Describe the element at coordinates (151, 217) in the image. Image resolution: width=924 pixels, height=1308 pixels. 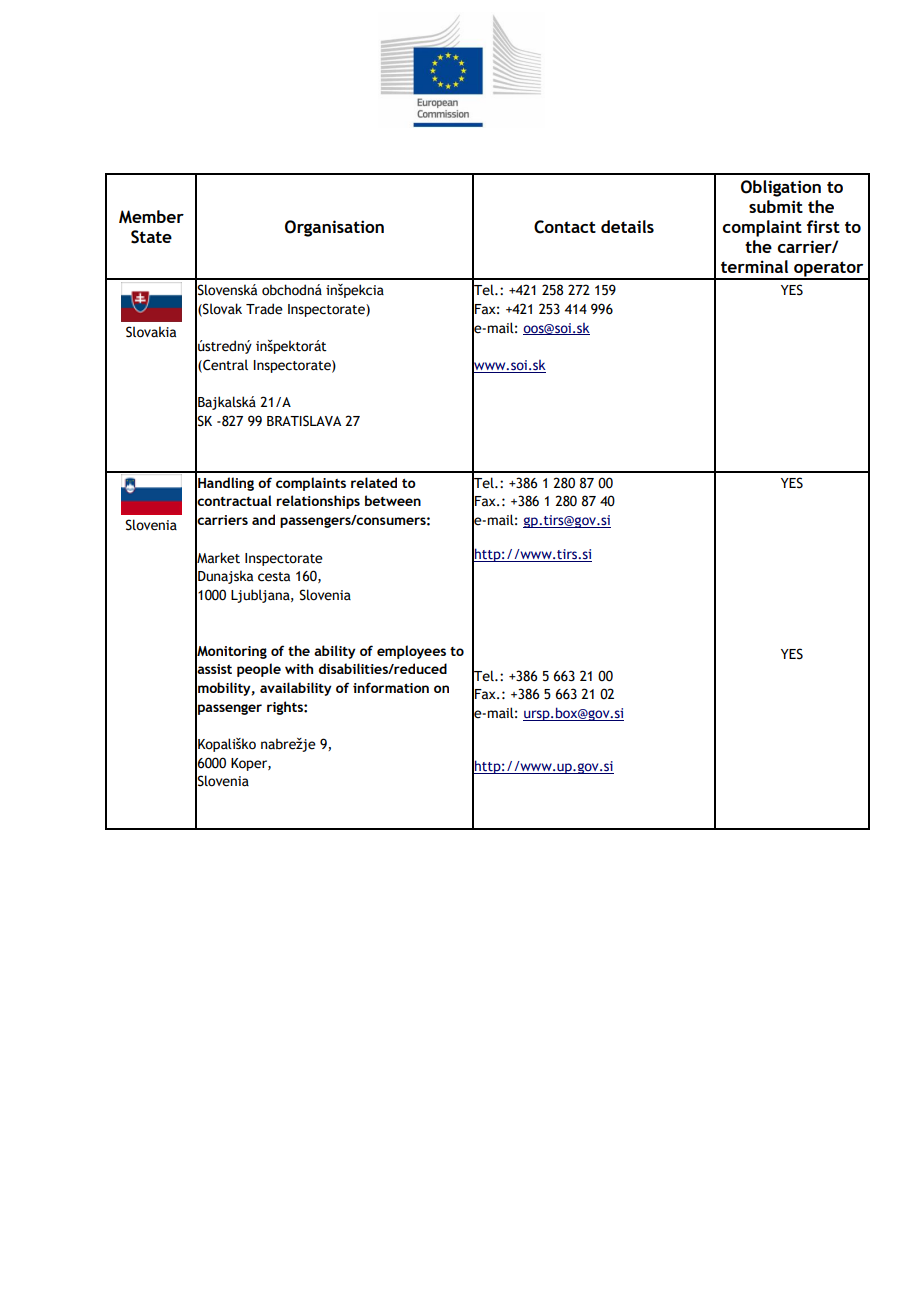
I see `Member` at that location.
